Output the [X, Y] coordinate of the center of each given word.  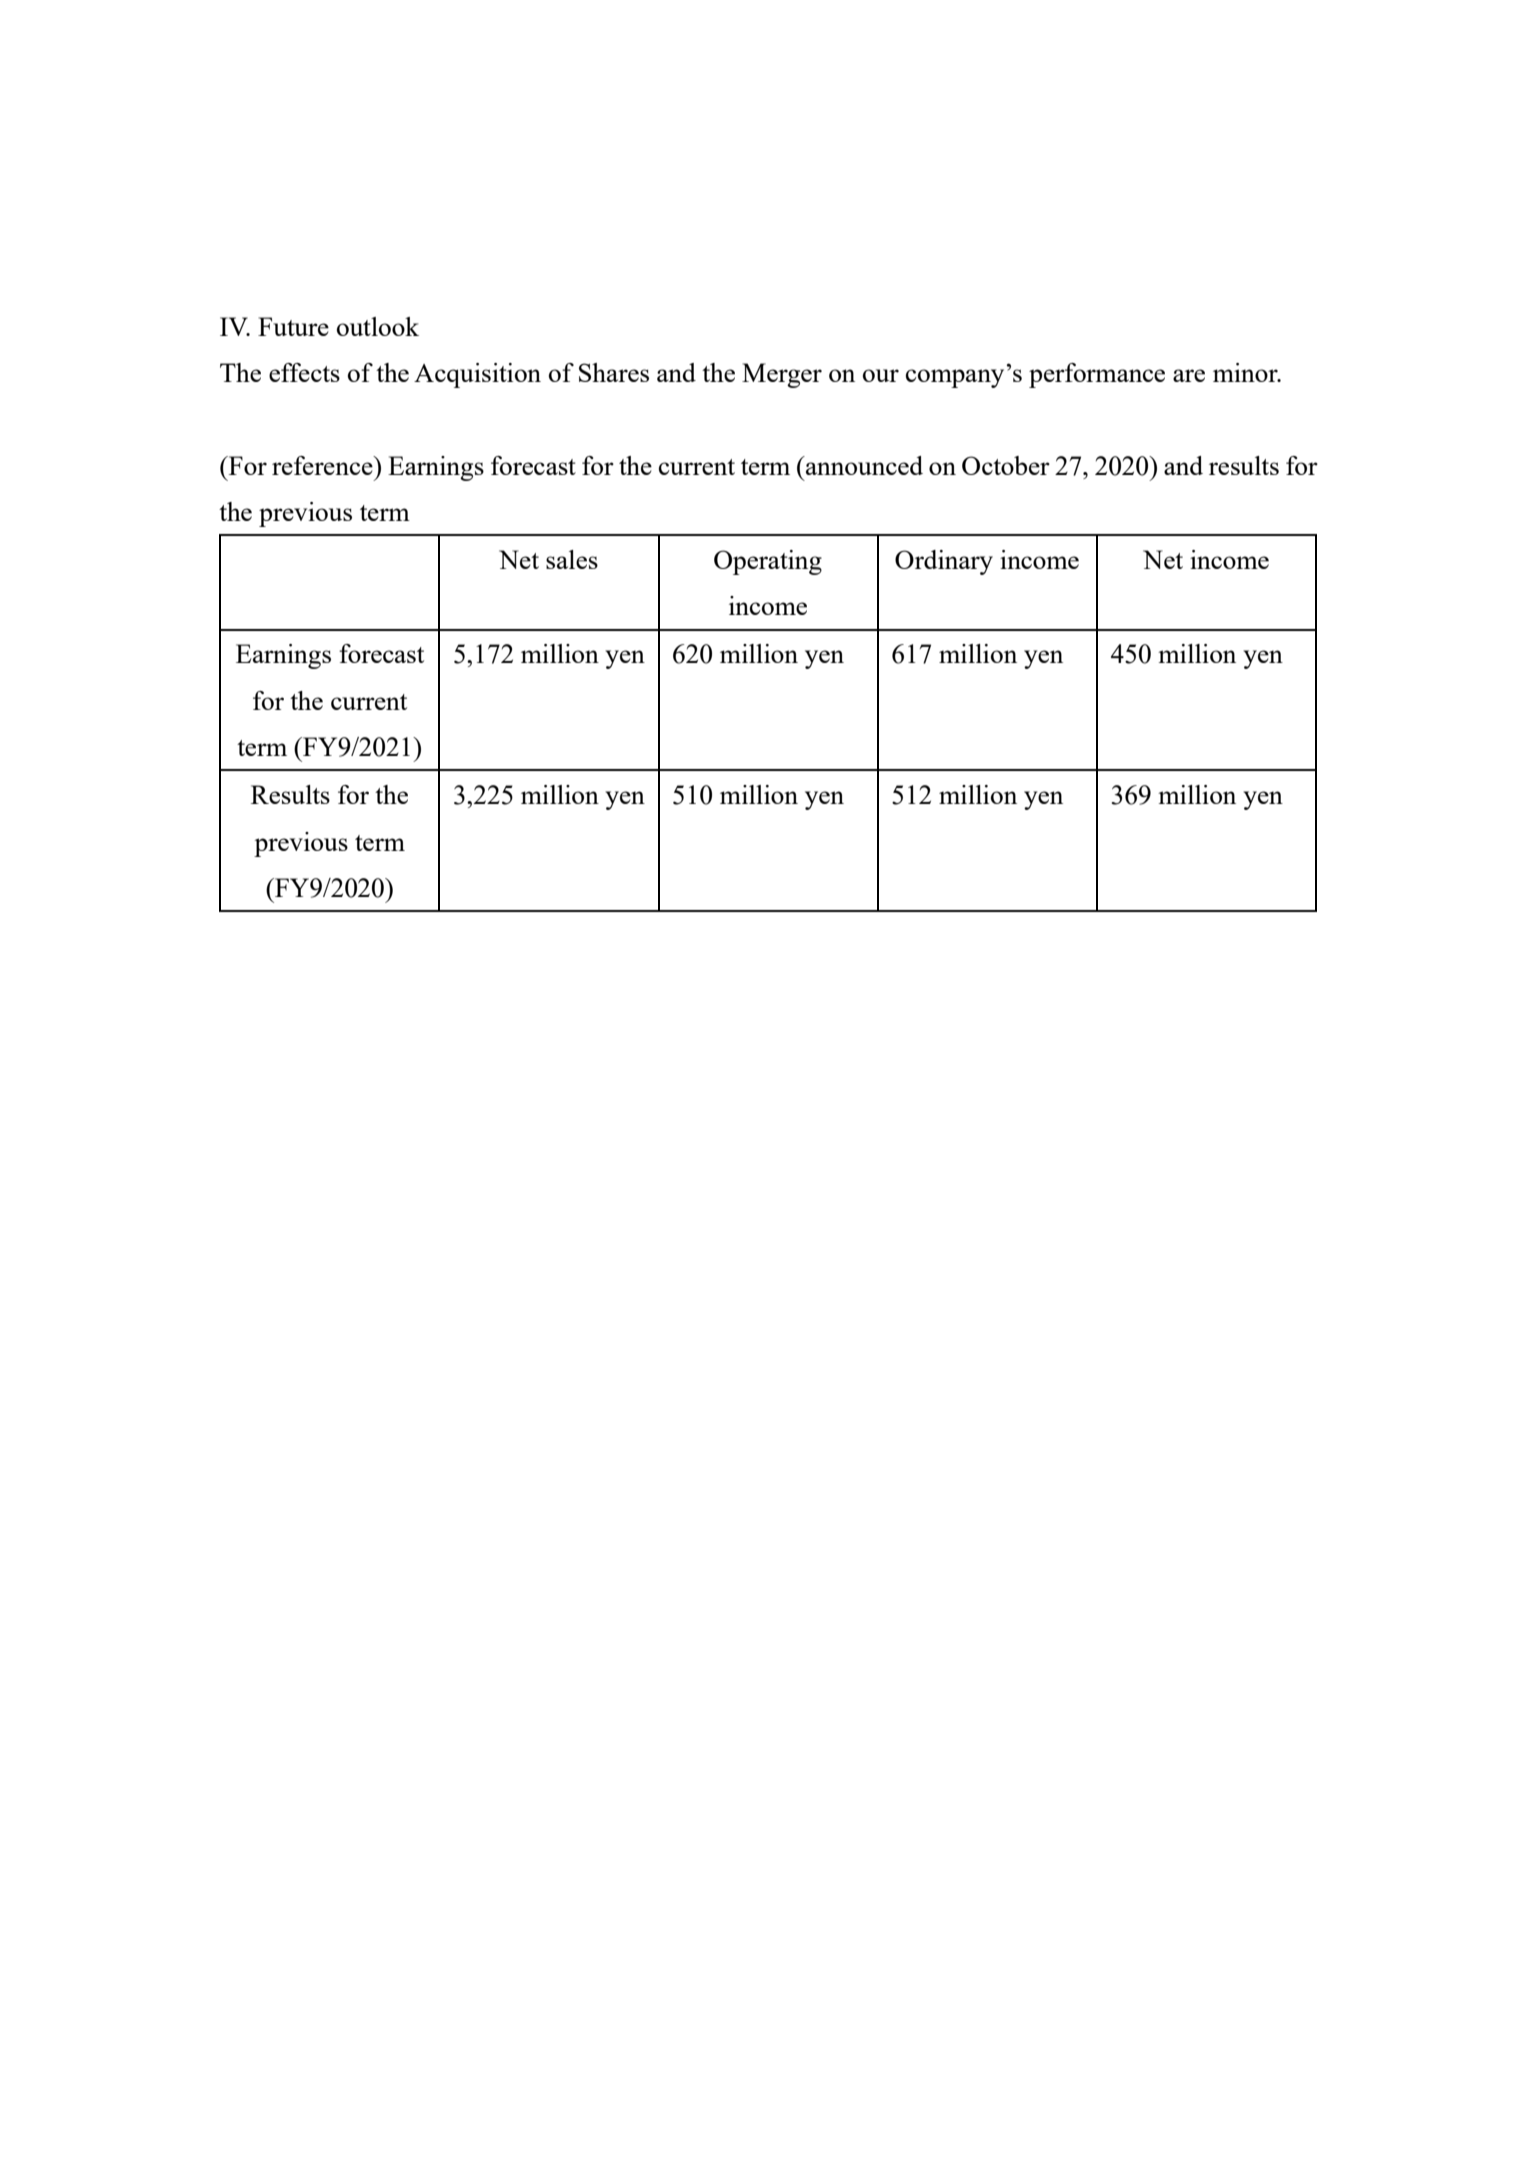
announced [863, 465]
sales [572, 559]
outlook [378, 326]
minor [1246, 372]
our [881, 375]
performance [1097, 375]
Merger [782, 375]
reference [323, 465]
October [1006, 465]
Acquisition [477, 375]
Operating [768, 562]
